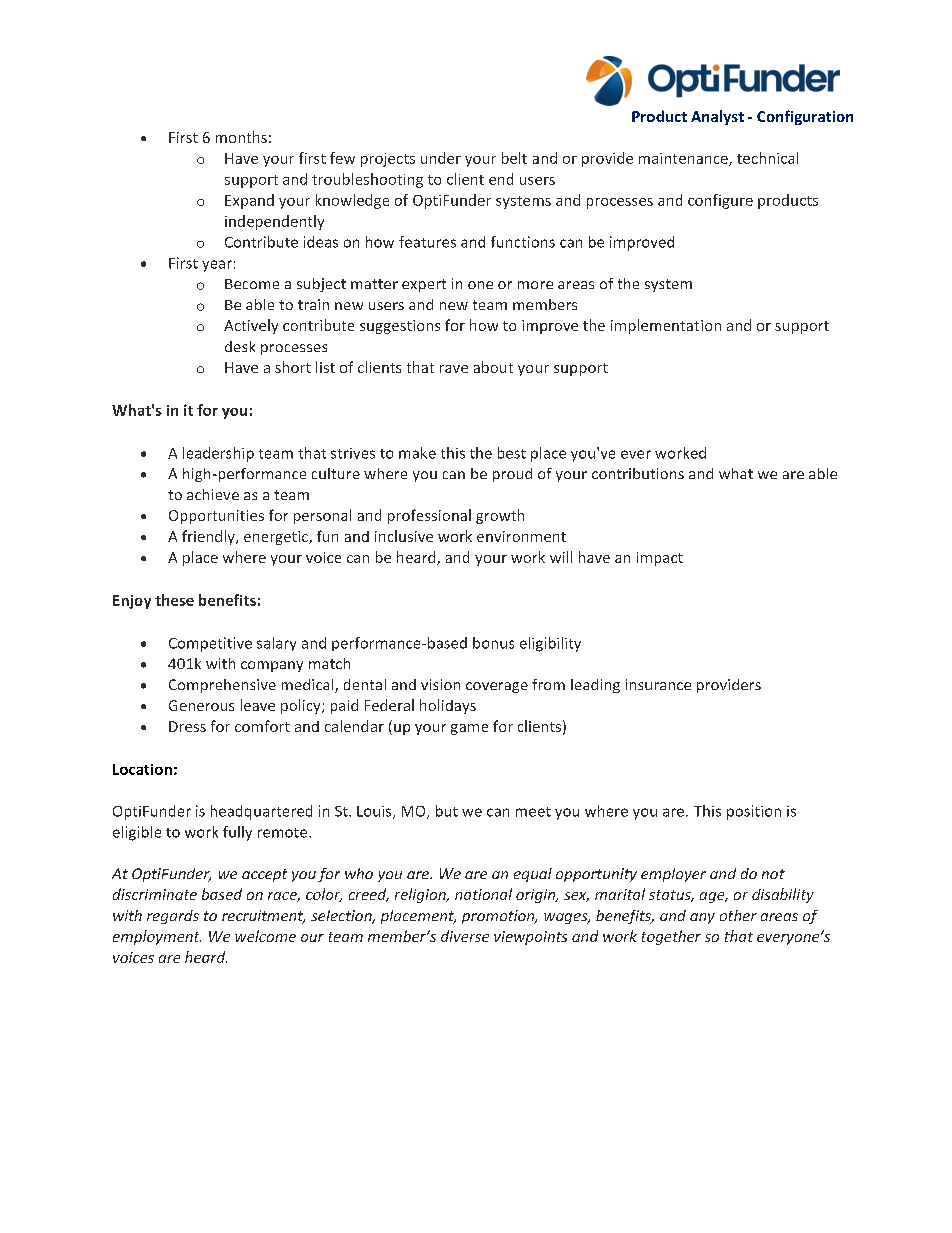 Image resolution: width=952 pixels, height=1233 pixels. I want to click on other, so click(738, 915).
